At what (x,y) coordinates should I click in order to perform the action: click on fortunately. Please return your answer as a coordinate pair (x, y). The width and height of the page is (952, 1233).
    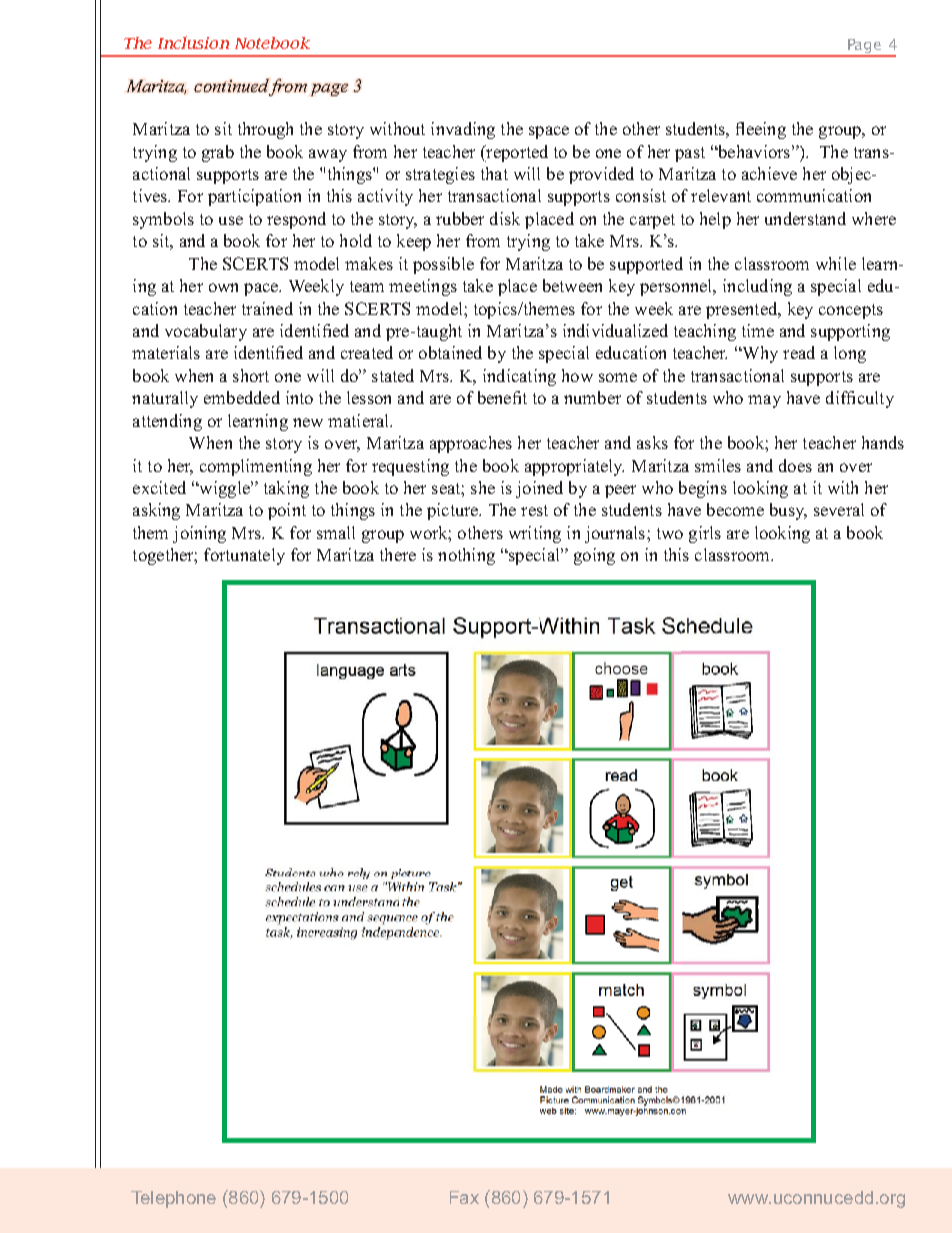
    Looking at the image, I should click on (244, 556).
